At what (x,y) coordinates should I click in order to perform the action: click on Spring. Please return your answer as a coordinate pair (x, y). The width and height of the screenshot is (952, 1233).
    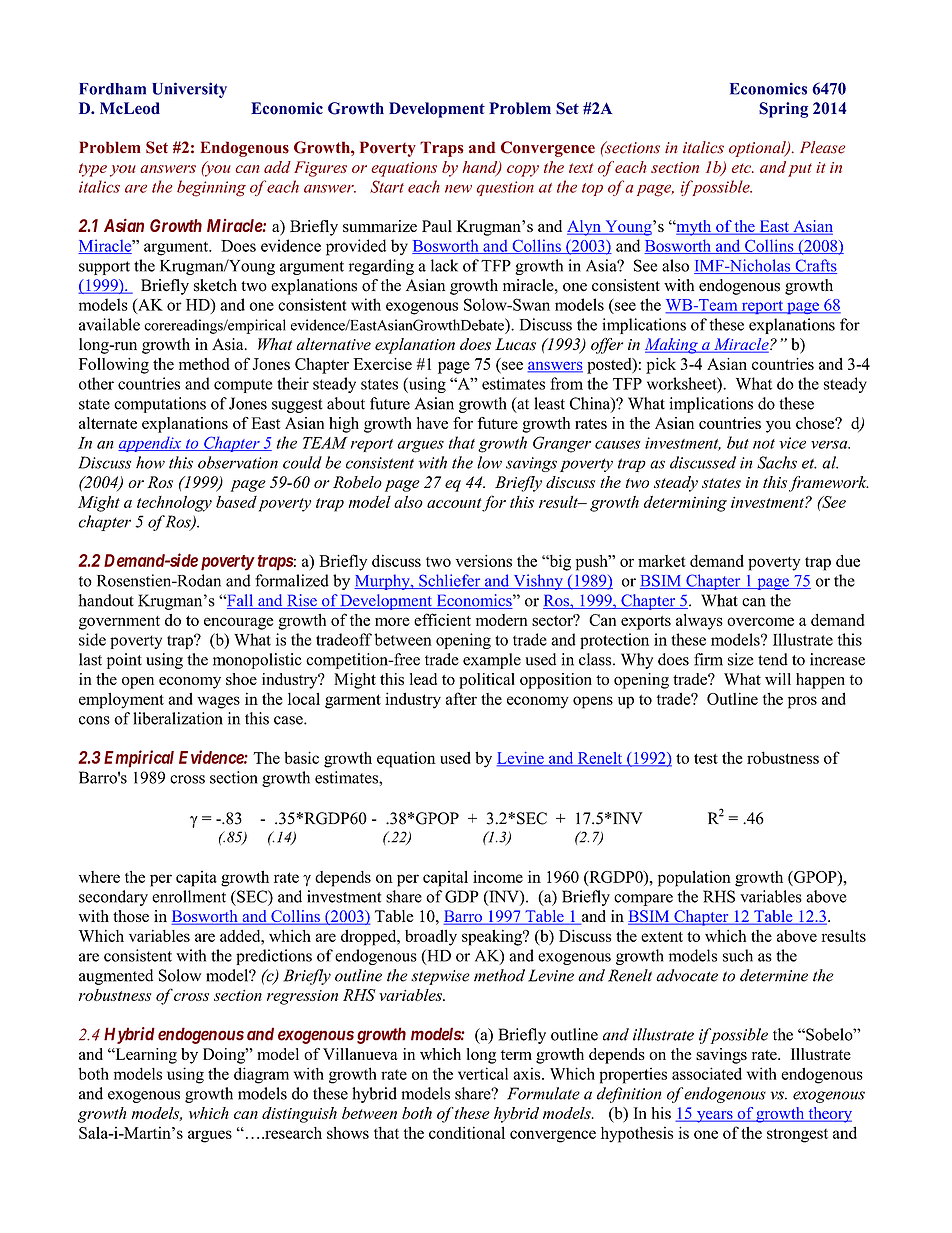
    Looking at the image, I should click on (783, 110).
